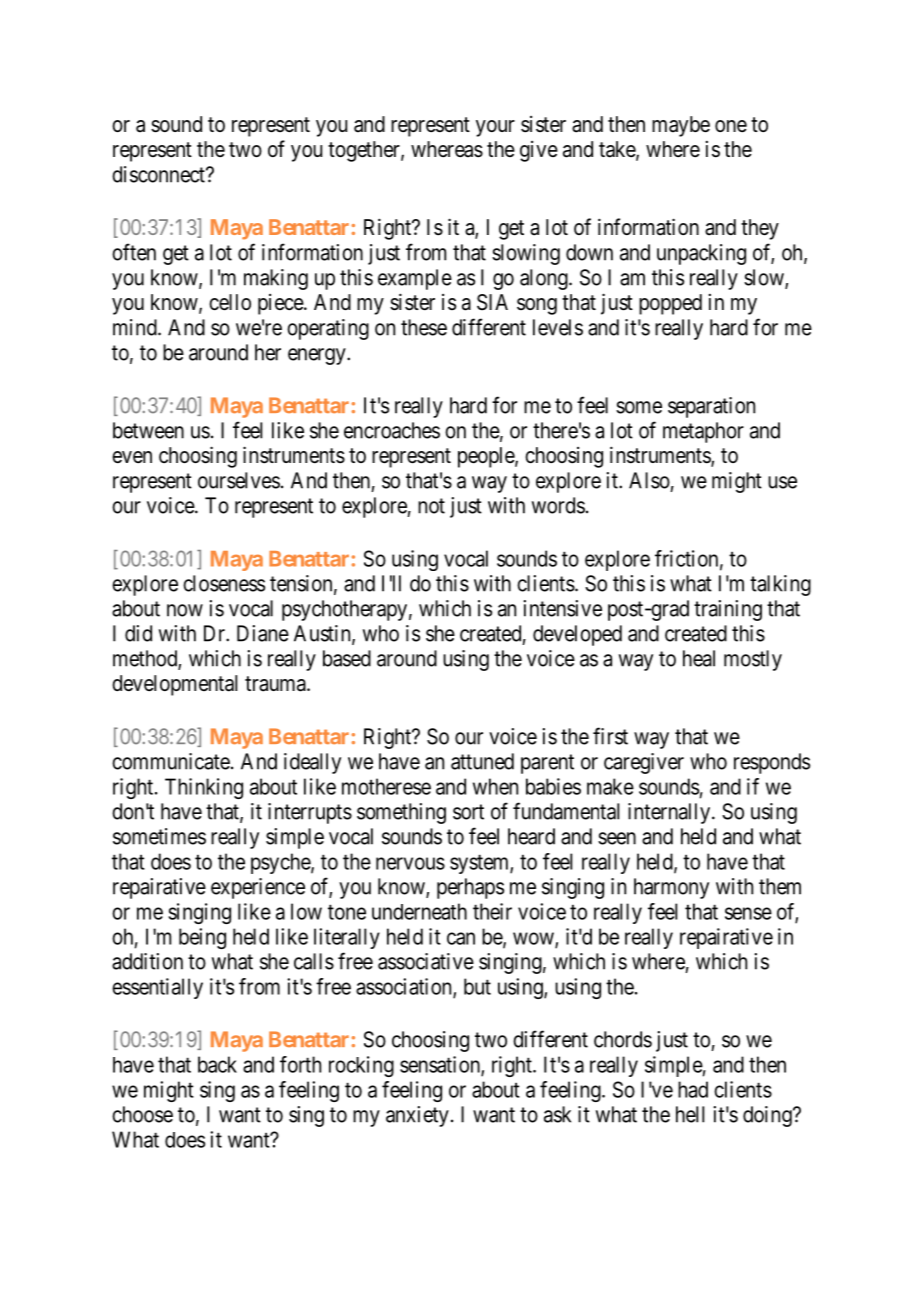 The height and width of the page is (1308, 924). What do you see at coordinates (159, 174) in the page?
I see `disconnect` at bounding box center [159, 174].
